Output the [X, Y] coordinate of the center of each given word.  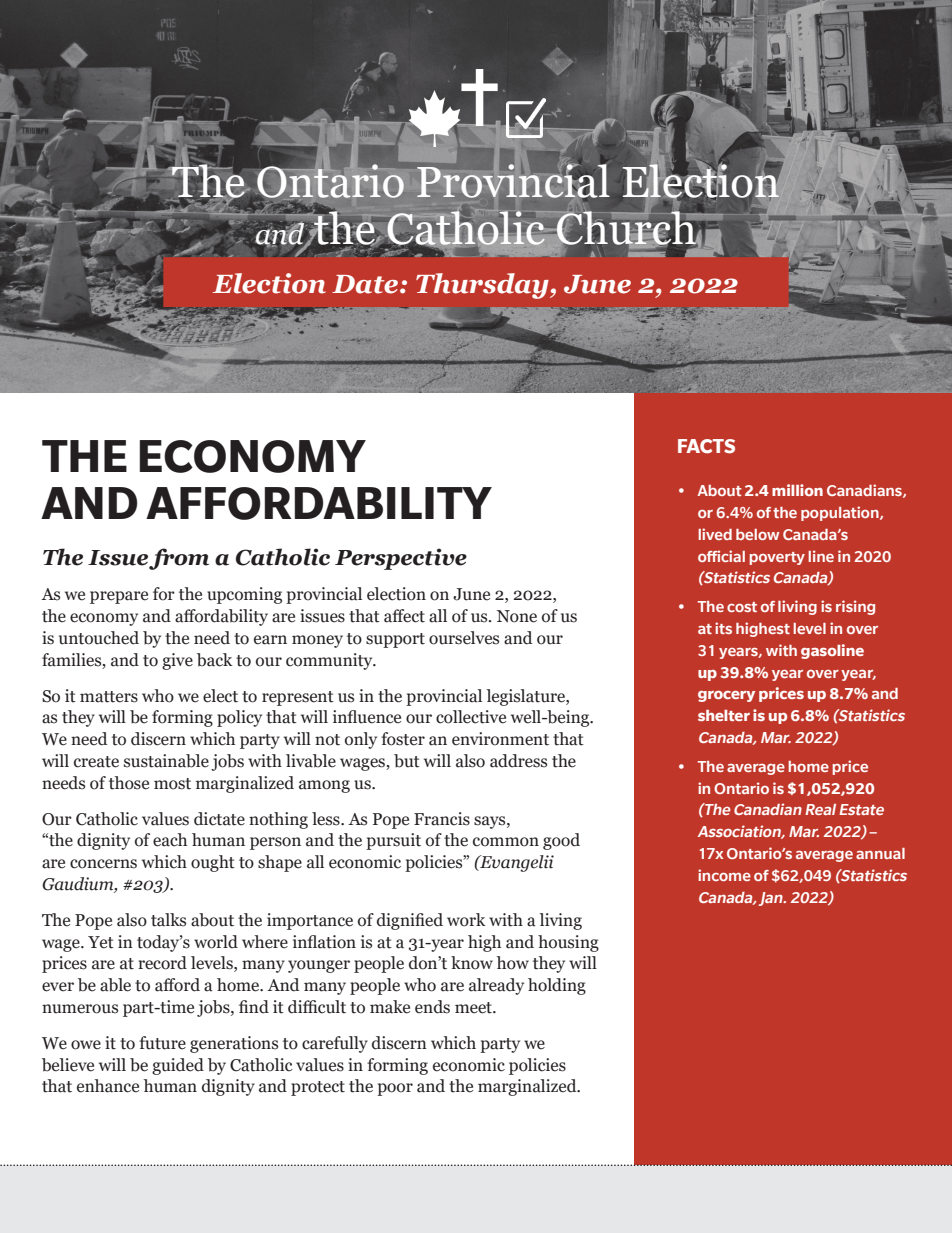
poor [395, 1089]
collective [471, 717]
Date [365, 284]
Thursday [483, 286]
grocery [726, 696]
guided [178, 1066]
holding [557, 986]
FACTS [706, 446]
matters [109, 697]
